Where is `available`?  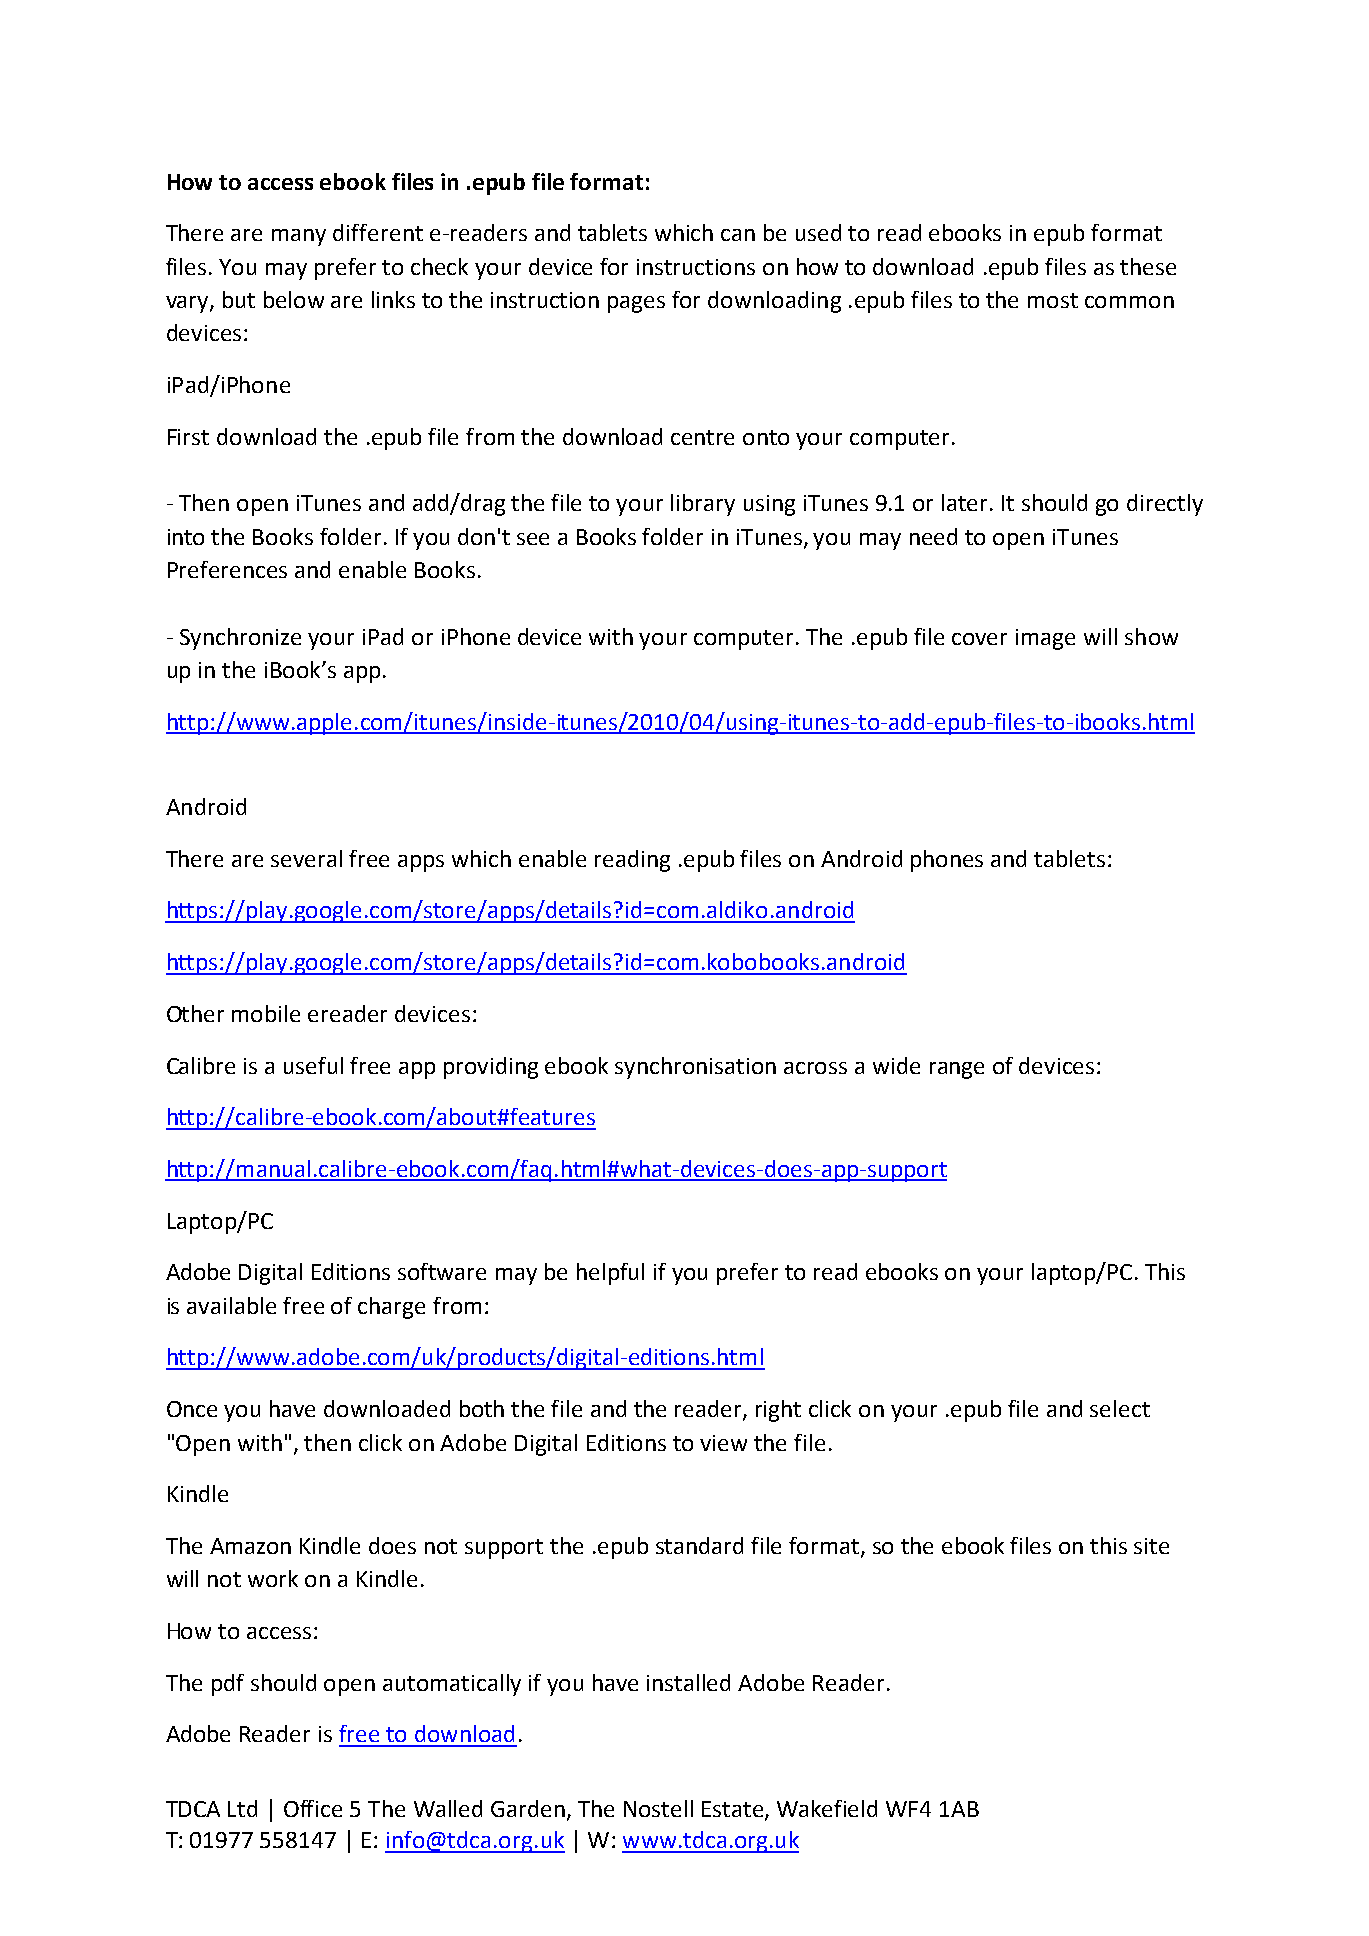 available is located at coordinates (231, 1305).
